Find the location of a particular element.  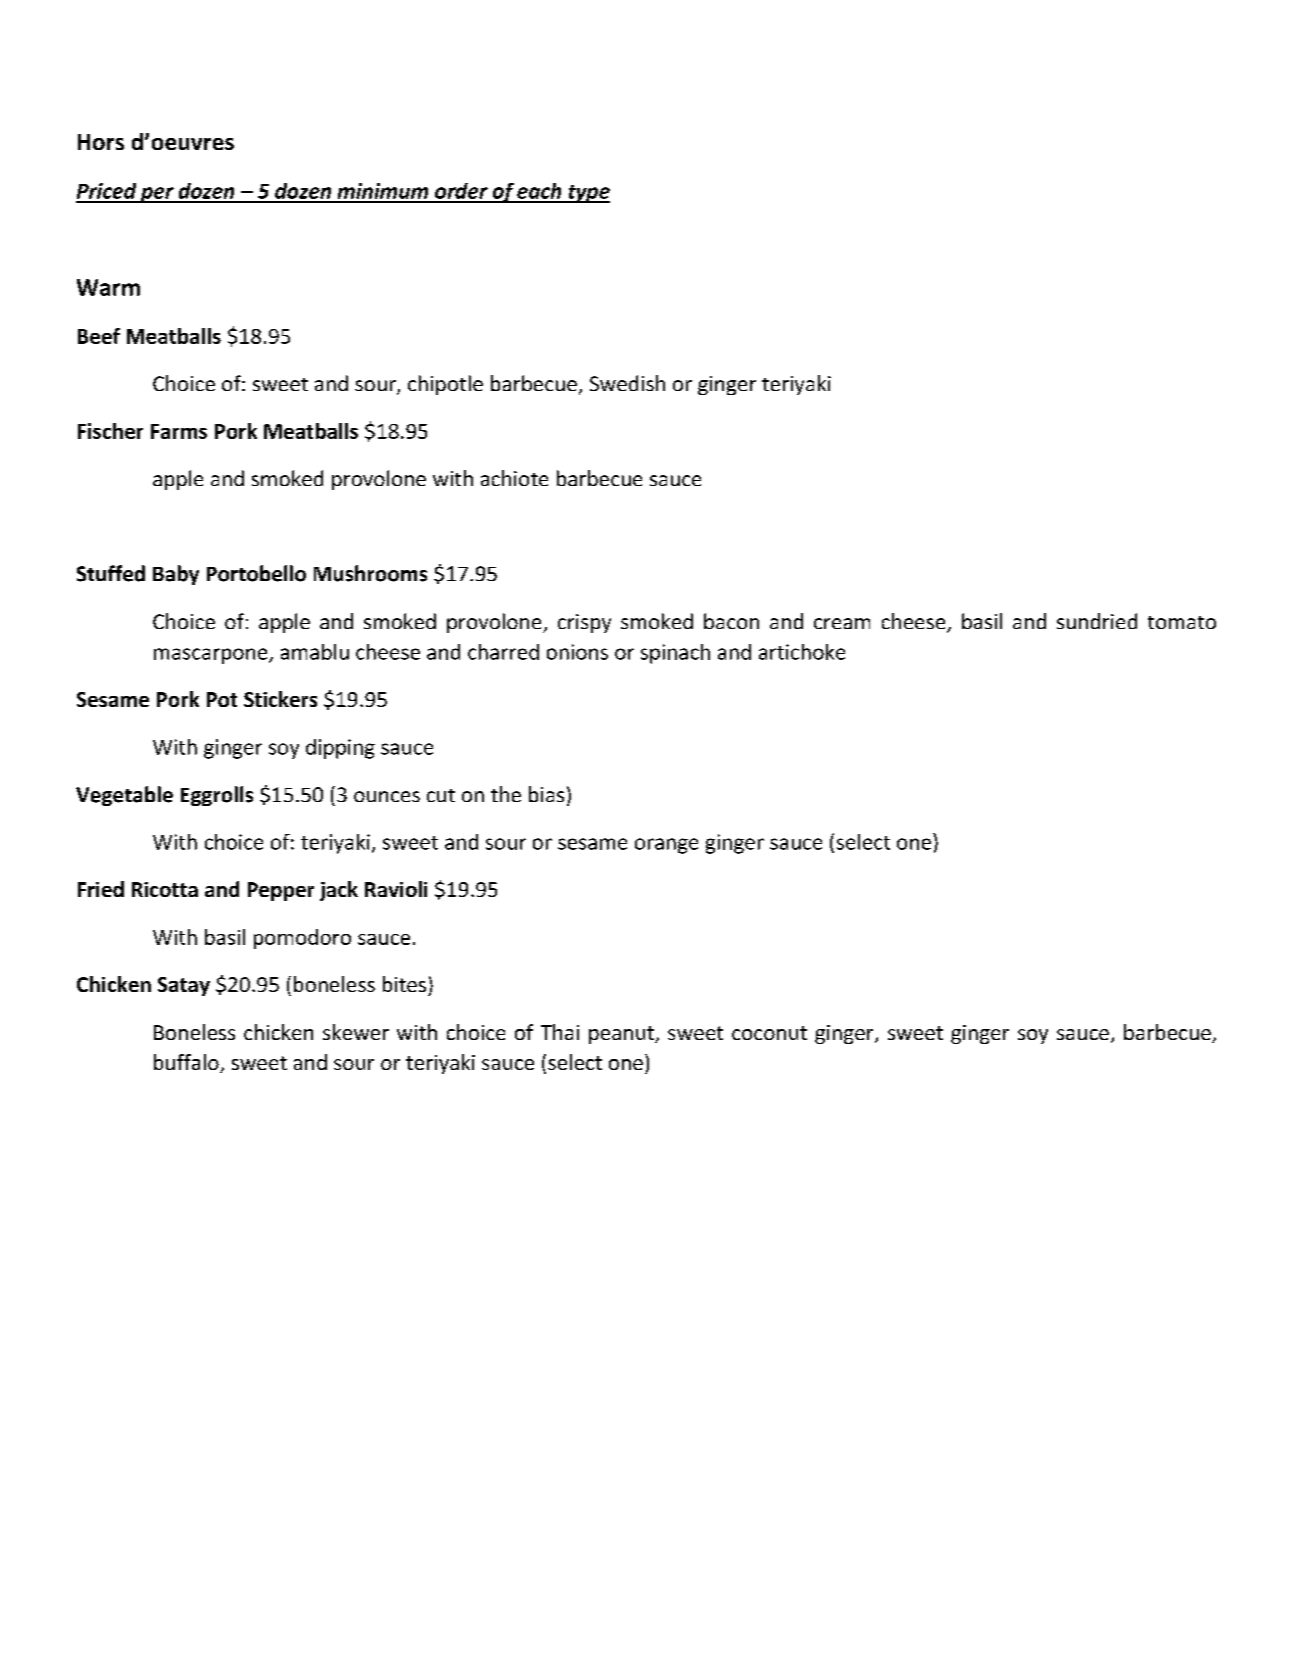

sundried is located at coordinates (1097, 621).
